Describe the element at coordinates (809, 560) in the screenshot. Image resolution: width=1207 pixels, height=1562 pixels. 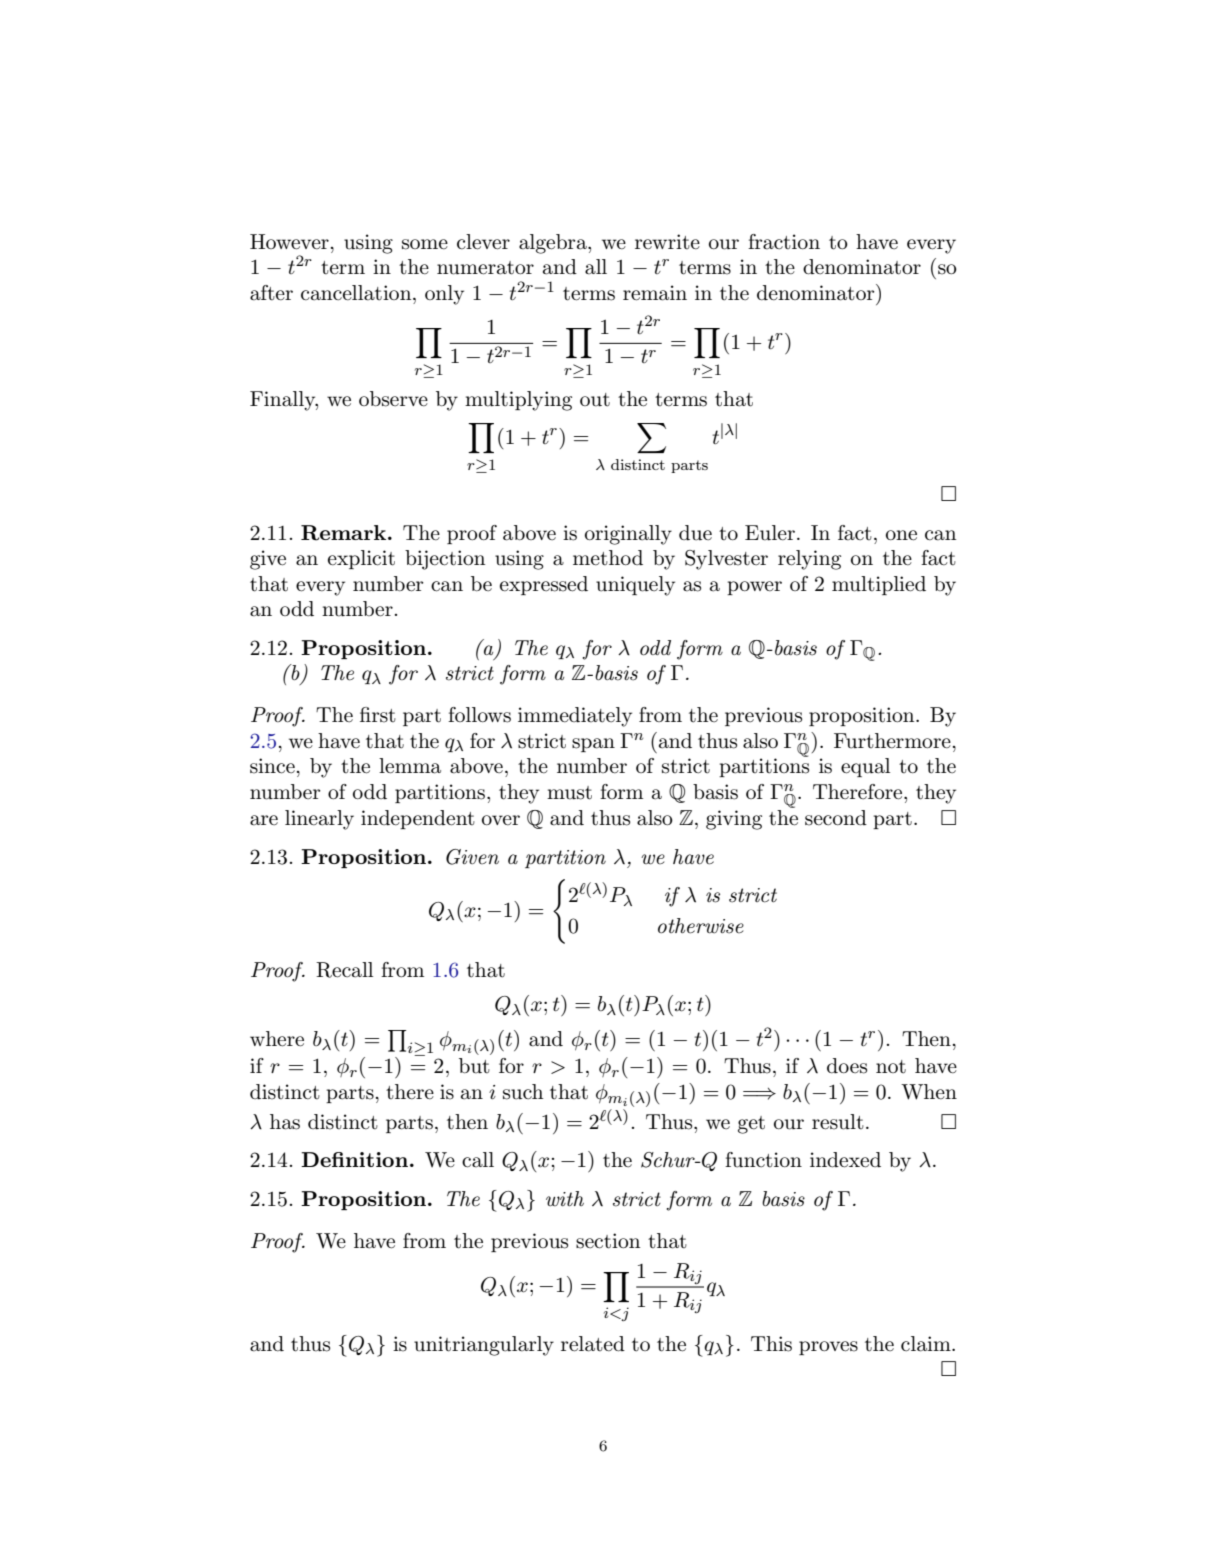
I see `relying` at that location.
